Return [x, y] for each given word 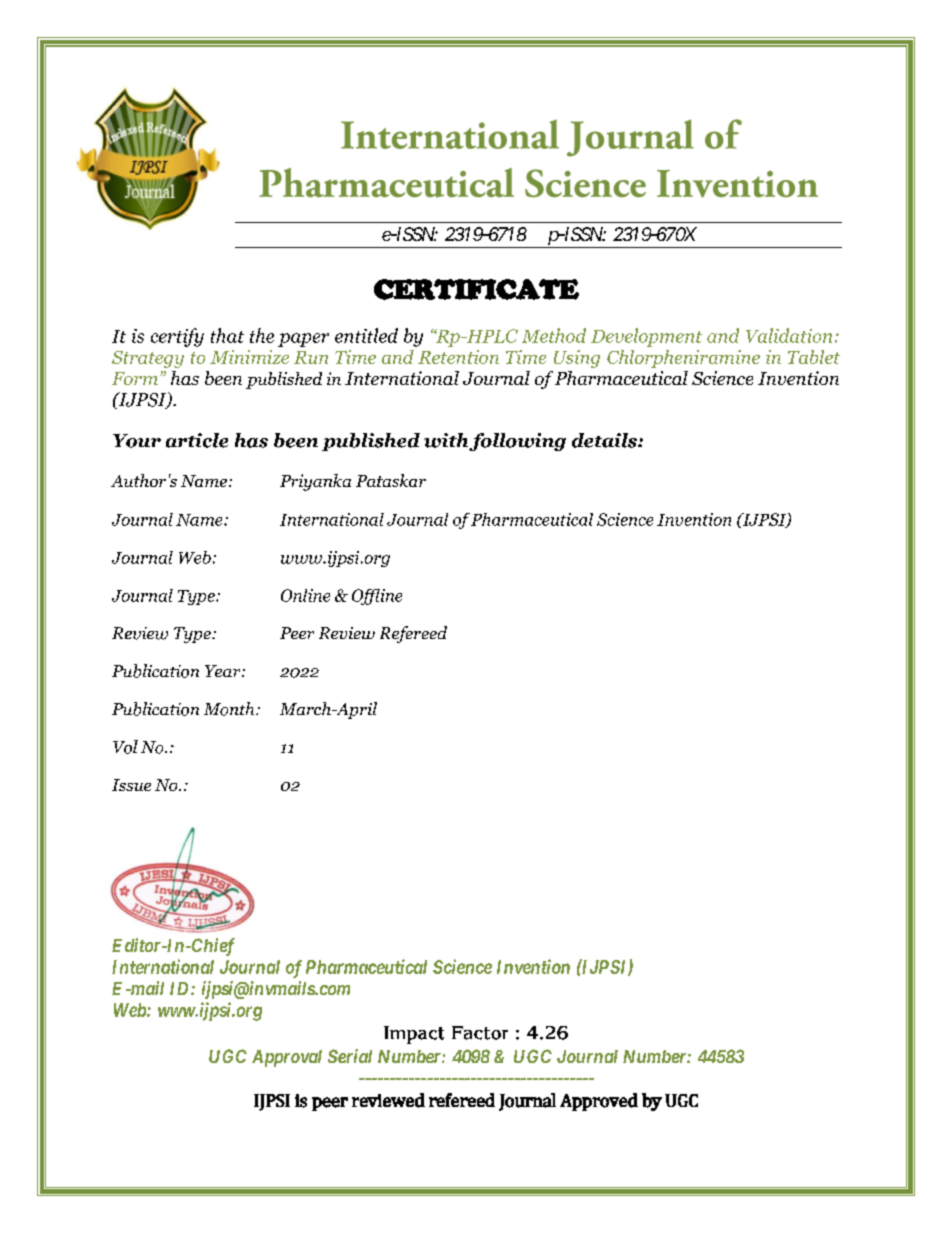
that [227, 335]
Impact [414, 1035]
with [447, 441]
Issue [131, 785]
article [197, 440]
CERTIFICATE [476, 289]
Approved [599, 1102]
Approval [287, 1058]
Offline [377, 597]
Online [305, 595]
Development [646, 337]
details [605, 440]
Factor [480, 1033]
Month [230, 709]
